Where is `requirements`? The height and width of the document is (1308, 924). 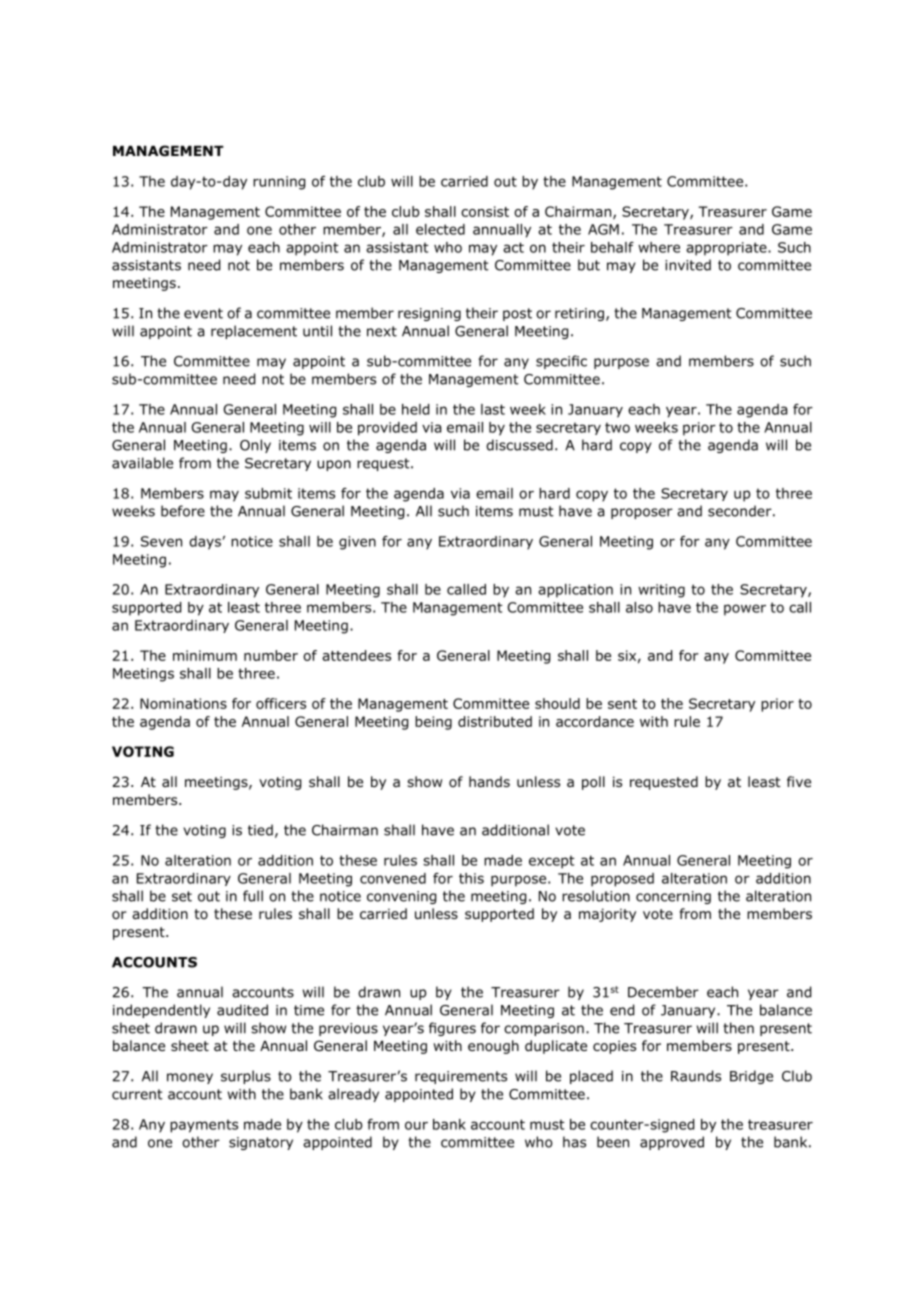 requirements is located at coordinates (461, 1077).
